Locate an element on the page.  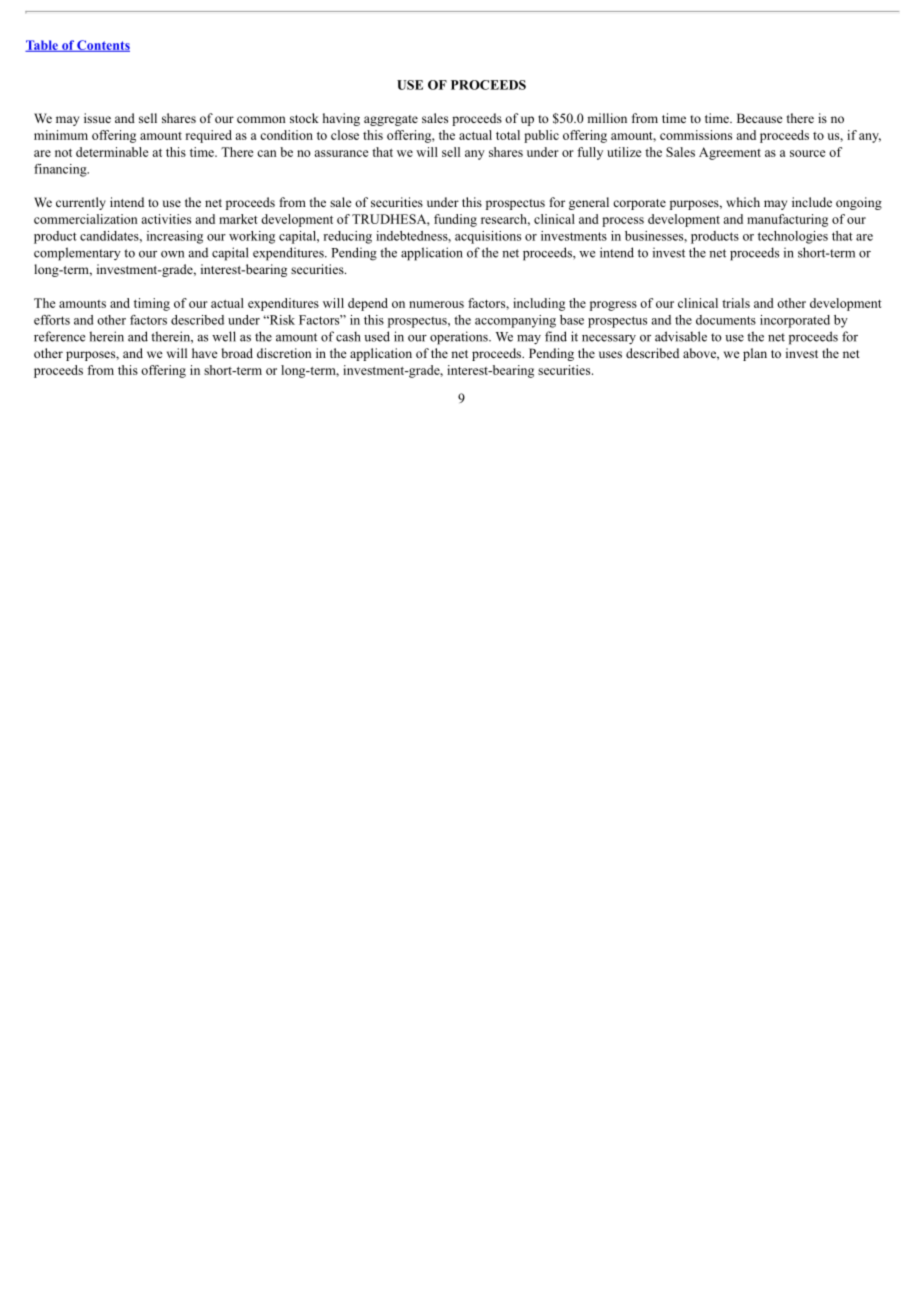
plan is located at coordinates (755, 354).
